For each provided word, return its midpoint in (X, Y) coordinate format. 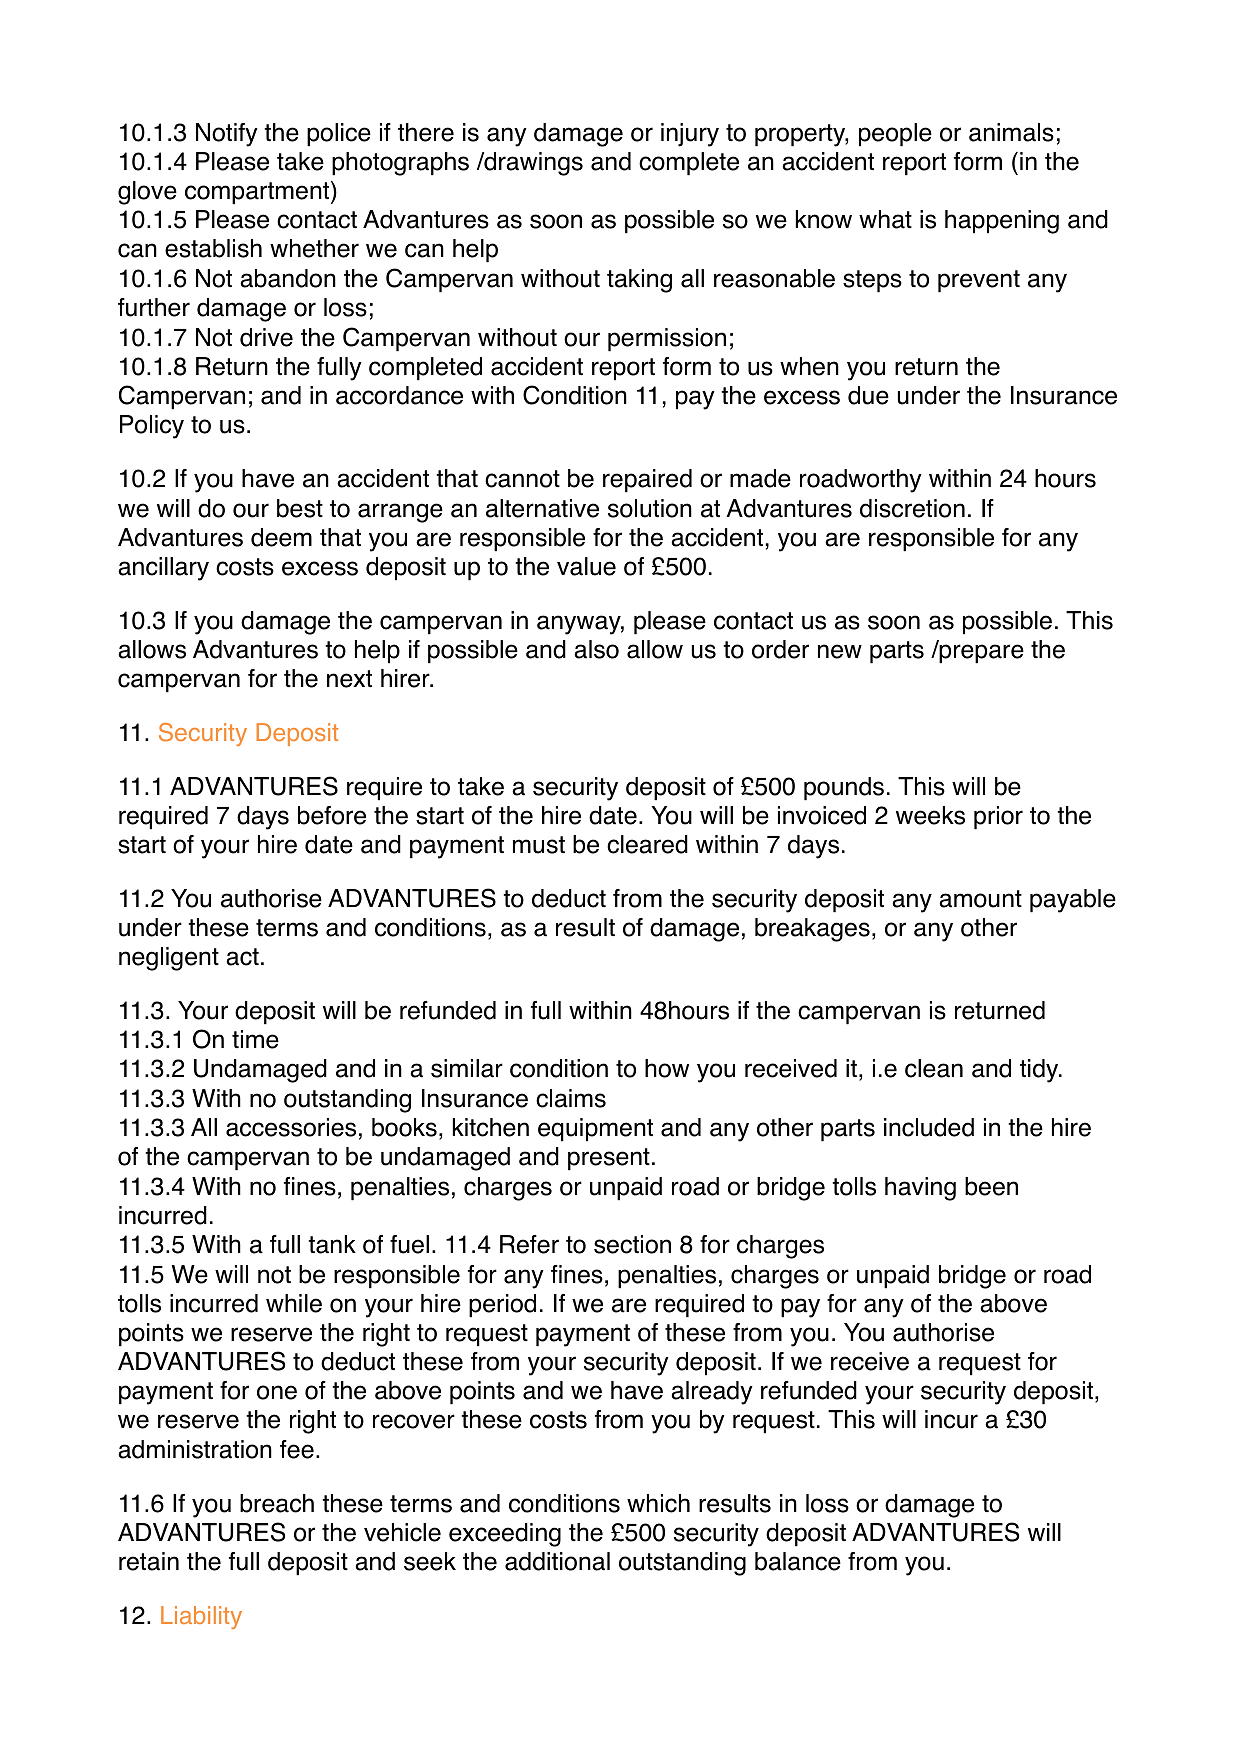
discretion (912, 508)
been (991, 1186)
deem (281, 537)
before (332, 815)
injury (690, 135)
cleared (647, 844)
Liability (201, 1617)
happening (1002, 222)
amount (980, 899)
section (632, 1244)
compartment (258, 193)
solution (650, 508)
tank (332, 1244)
